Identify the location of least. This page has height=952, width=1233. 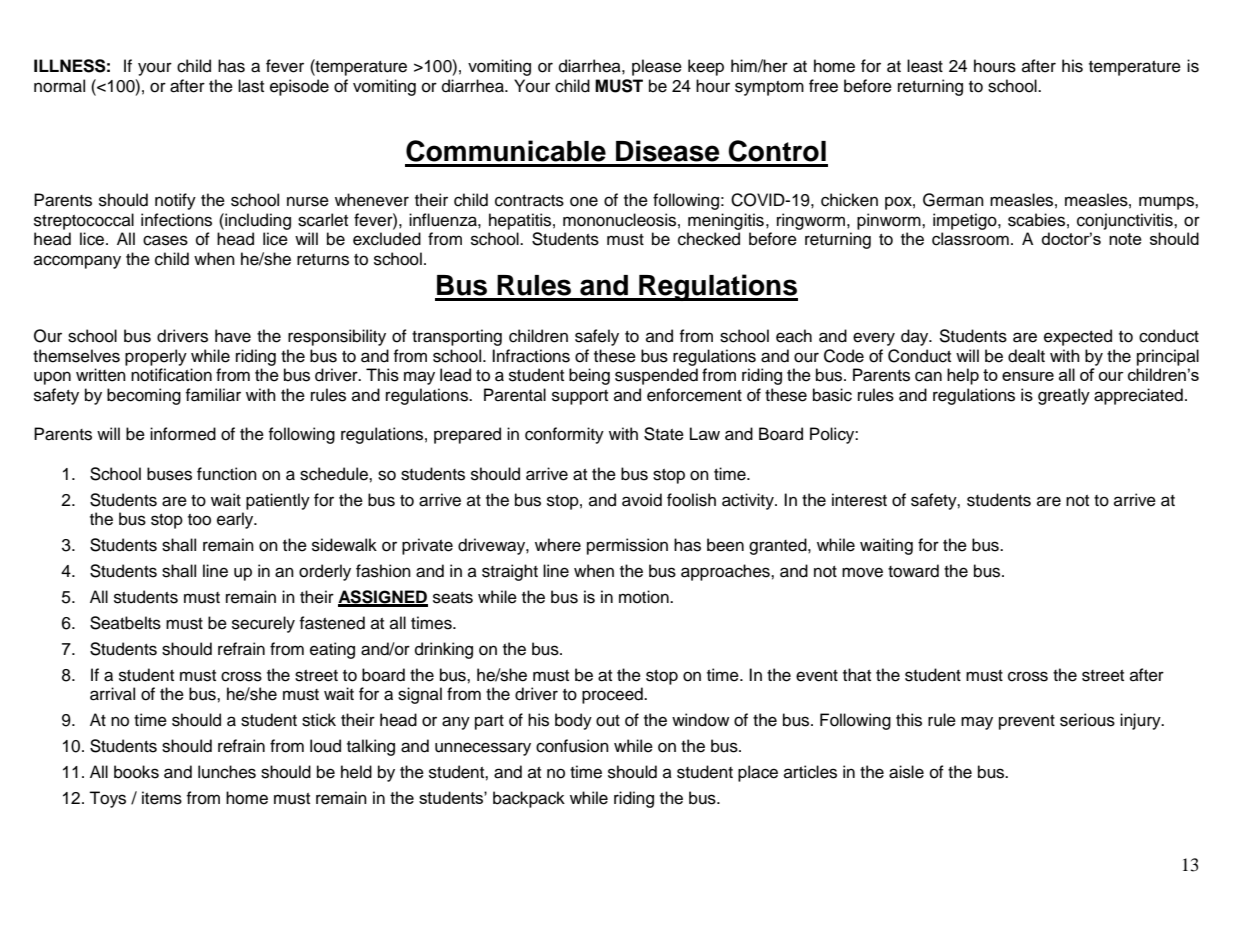
(925, 66).
